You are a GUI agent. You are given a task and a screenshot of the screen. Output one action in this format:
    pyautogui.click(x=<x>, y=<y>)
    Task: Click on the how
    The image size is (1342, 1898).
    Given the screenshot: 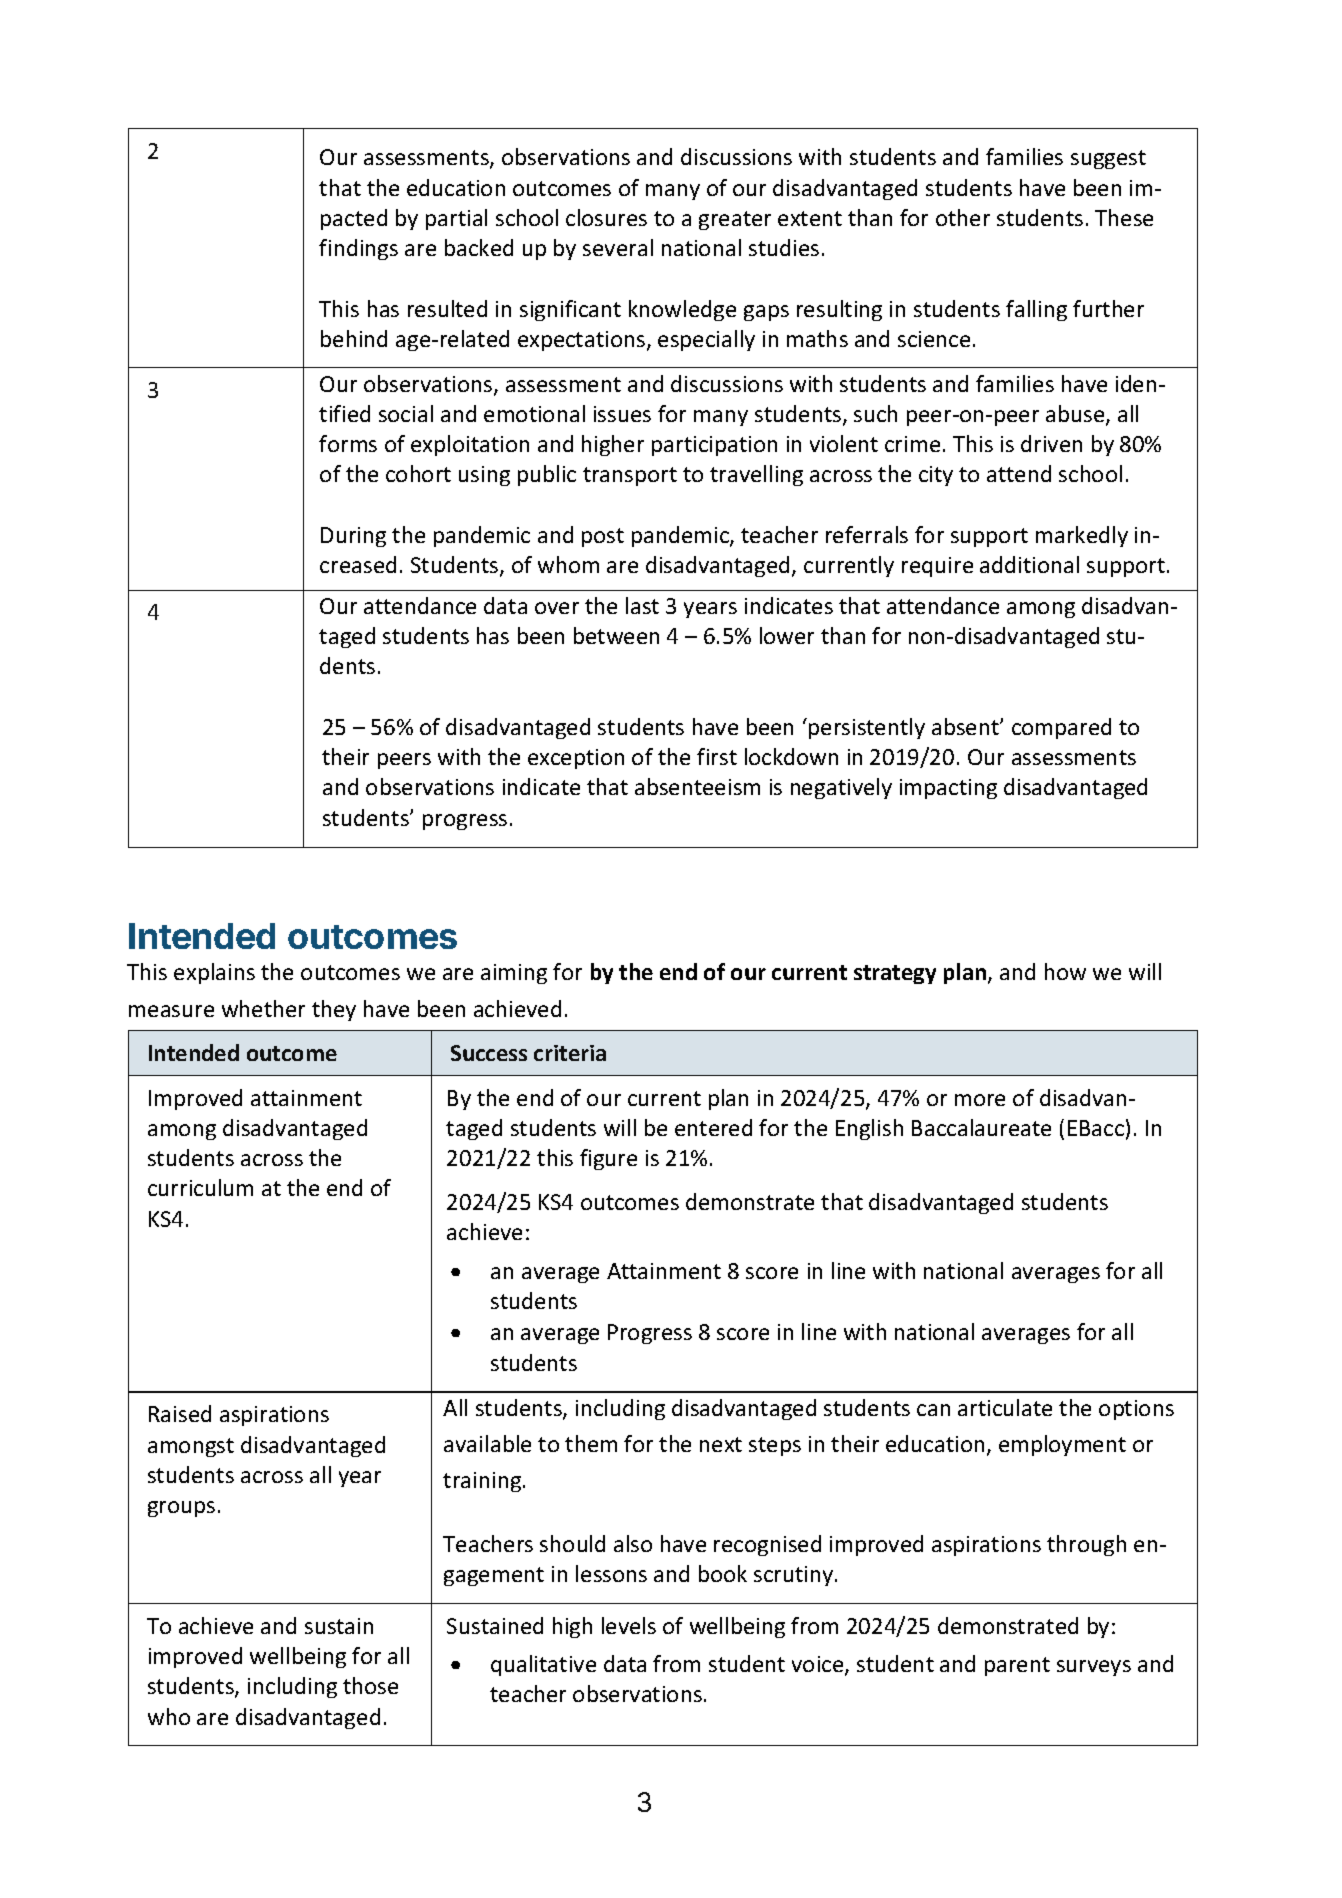 What is the action you would take?
    pyautogui.click(x=1065, y=971)
